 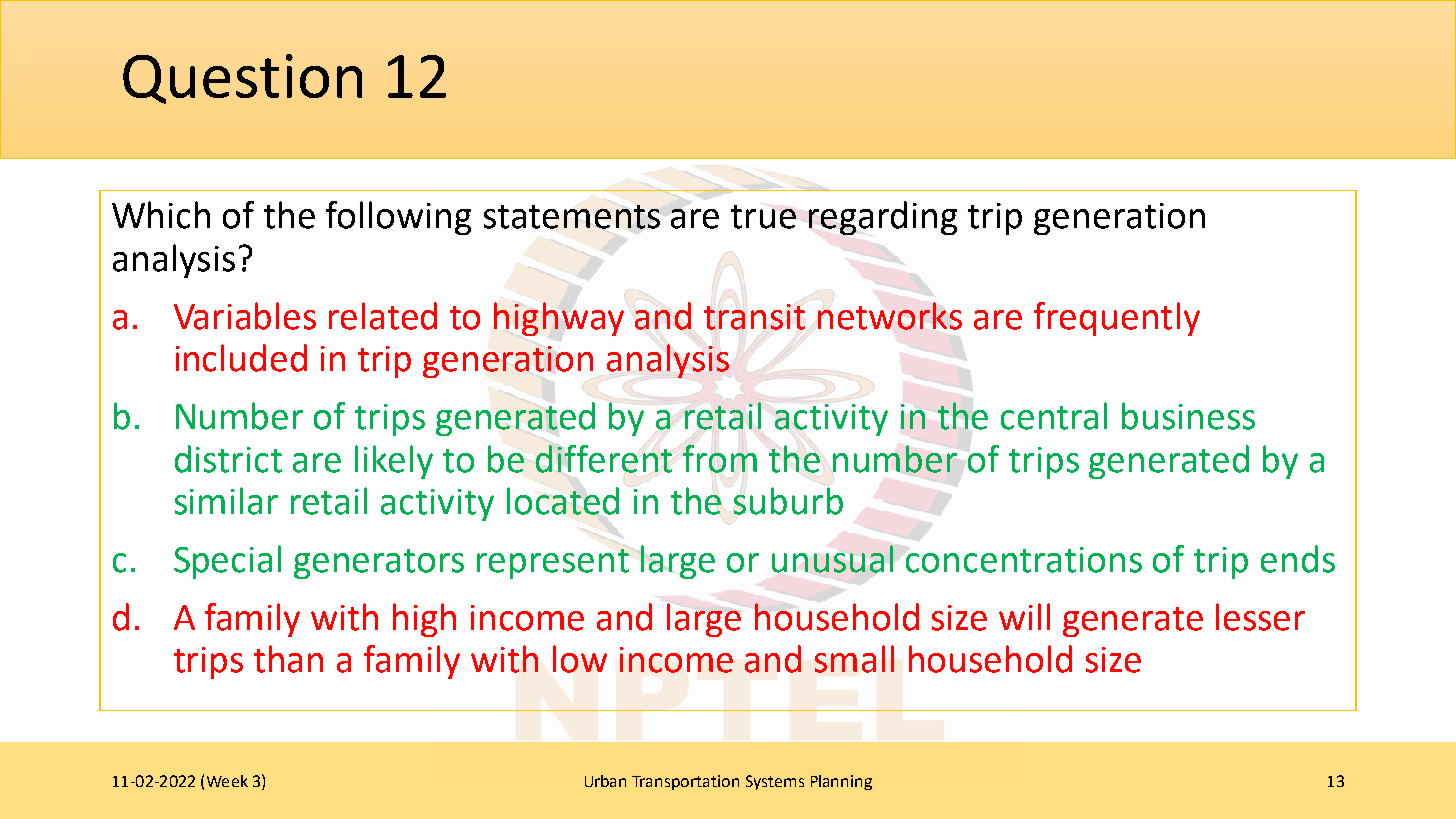 What do you see at coordinates (1188, 416) in the screenshot?
I see `business` at bounding box center [1188, 416].
